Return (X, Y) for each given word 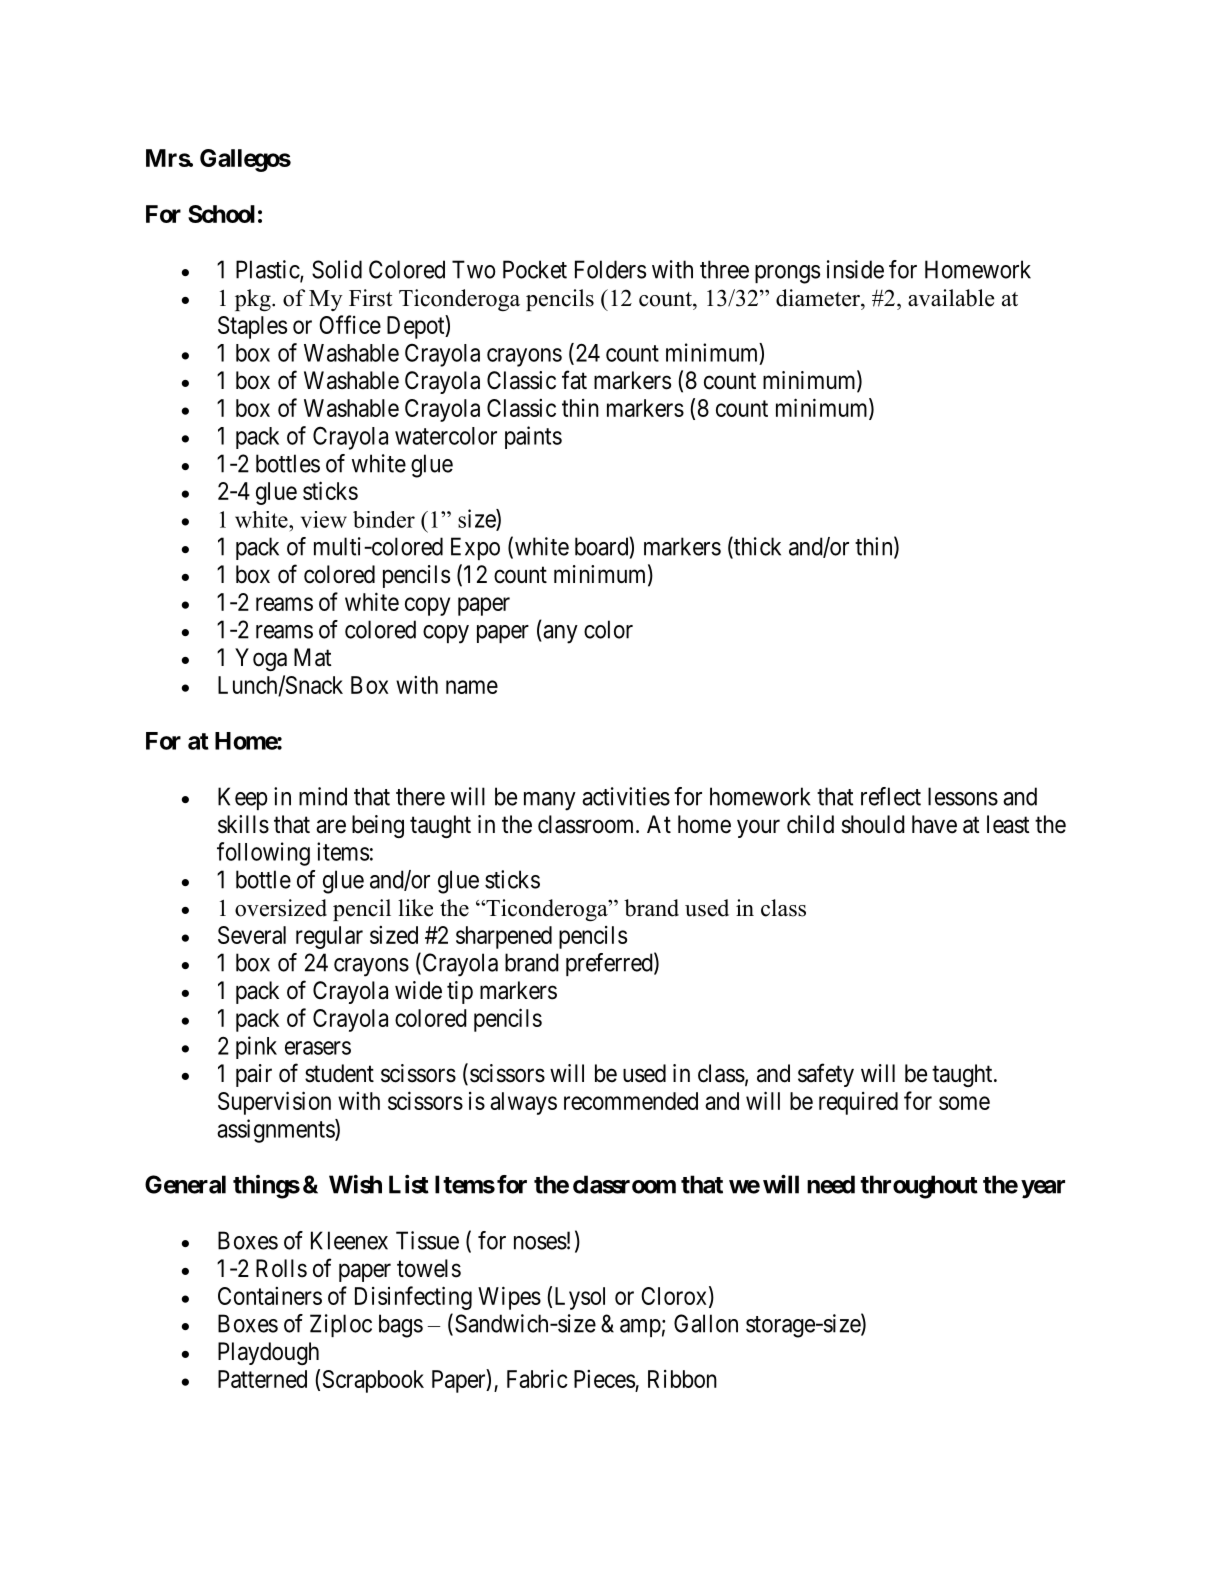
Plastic (268, 270)
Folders (610, 269)
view (324, 519)
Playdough (268, 1353)
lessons (963, 796)
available (951, 298)
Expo (475, 548)
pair (254, 1075)
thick (756, 547)
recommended (631, 1101)
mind (323, 796)
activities (626, 796)
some (964, 1103)
